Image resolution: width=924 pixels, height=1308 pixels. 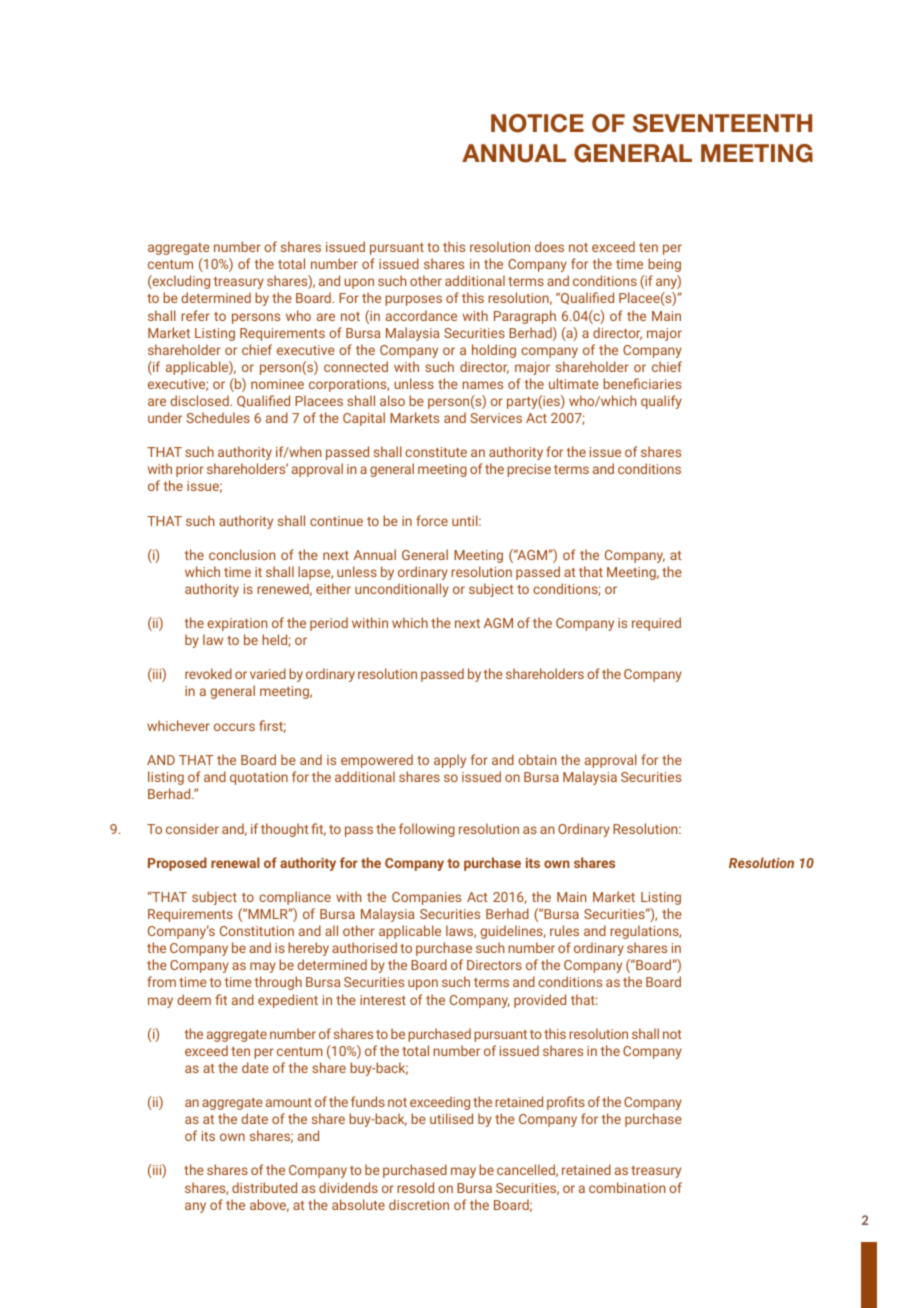 I want to click on revoked, so click(x=208, y=673).
